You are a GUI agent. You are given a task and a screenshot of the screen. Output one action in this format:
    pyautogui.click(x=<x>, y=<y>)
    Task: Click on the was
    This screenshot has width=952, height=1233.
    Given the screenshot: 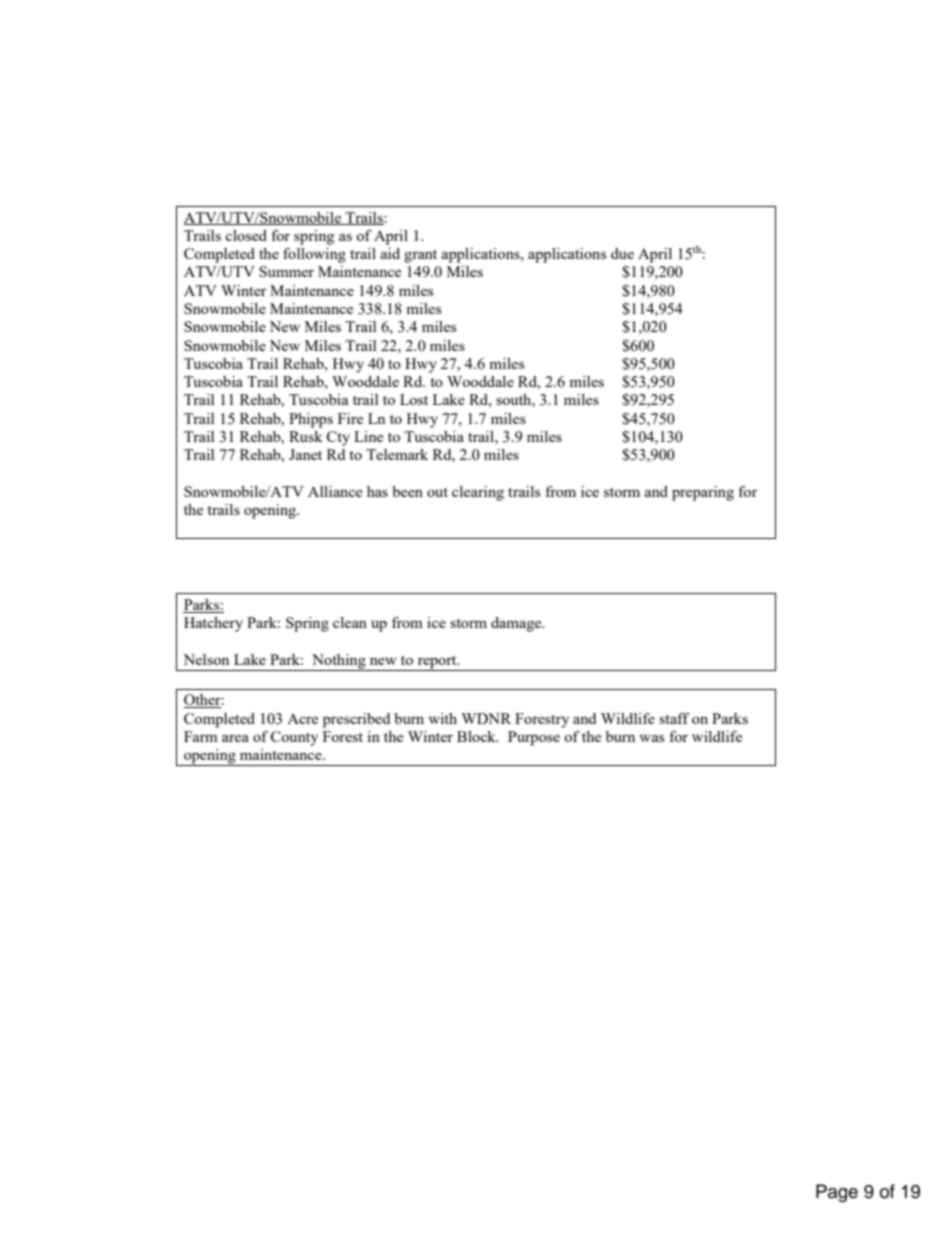 What is the action you would take?
    pyautogui.click(x=652, y=738)
